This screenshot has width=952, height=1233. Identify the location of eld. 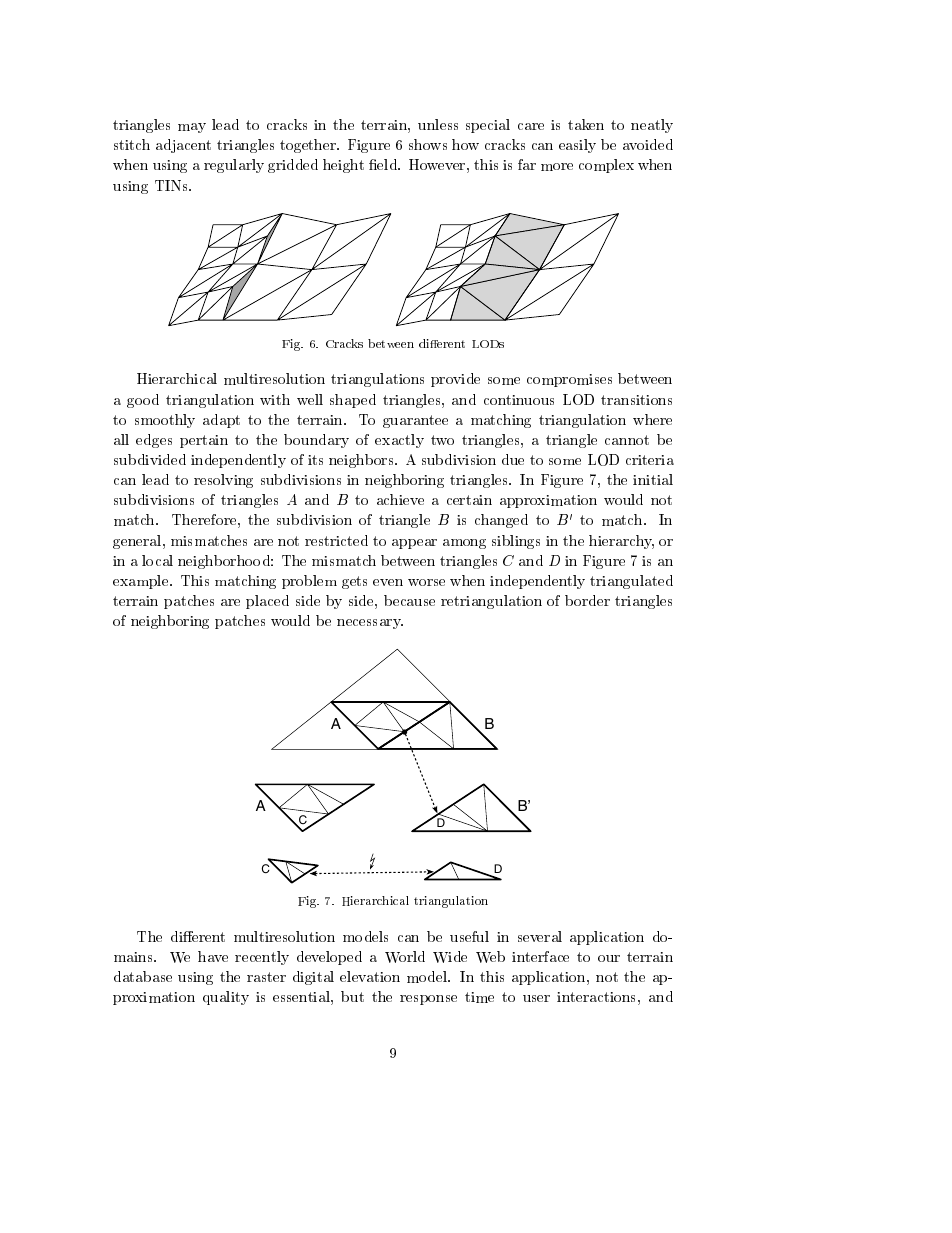
(388, 164).
